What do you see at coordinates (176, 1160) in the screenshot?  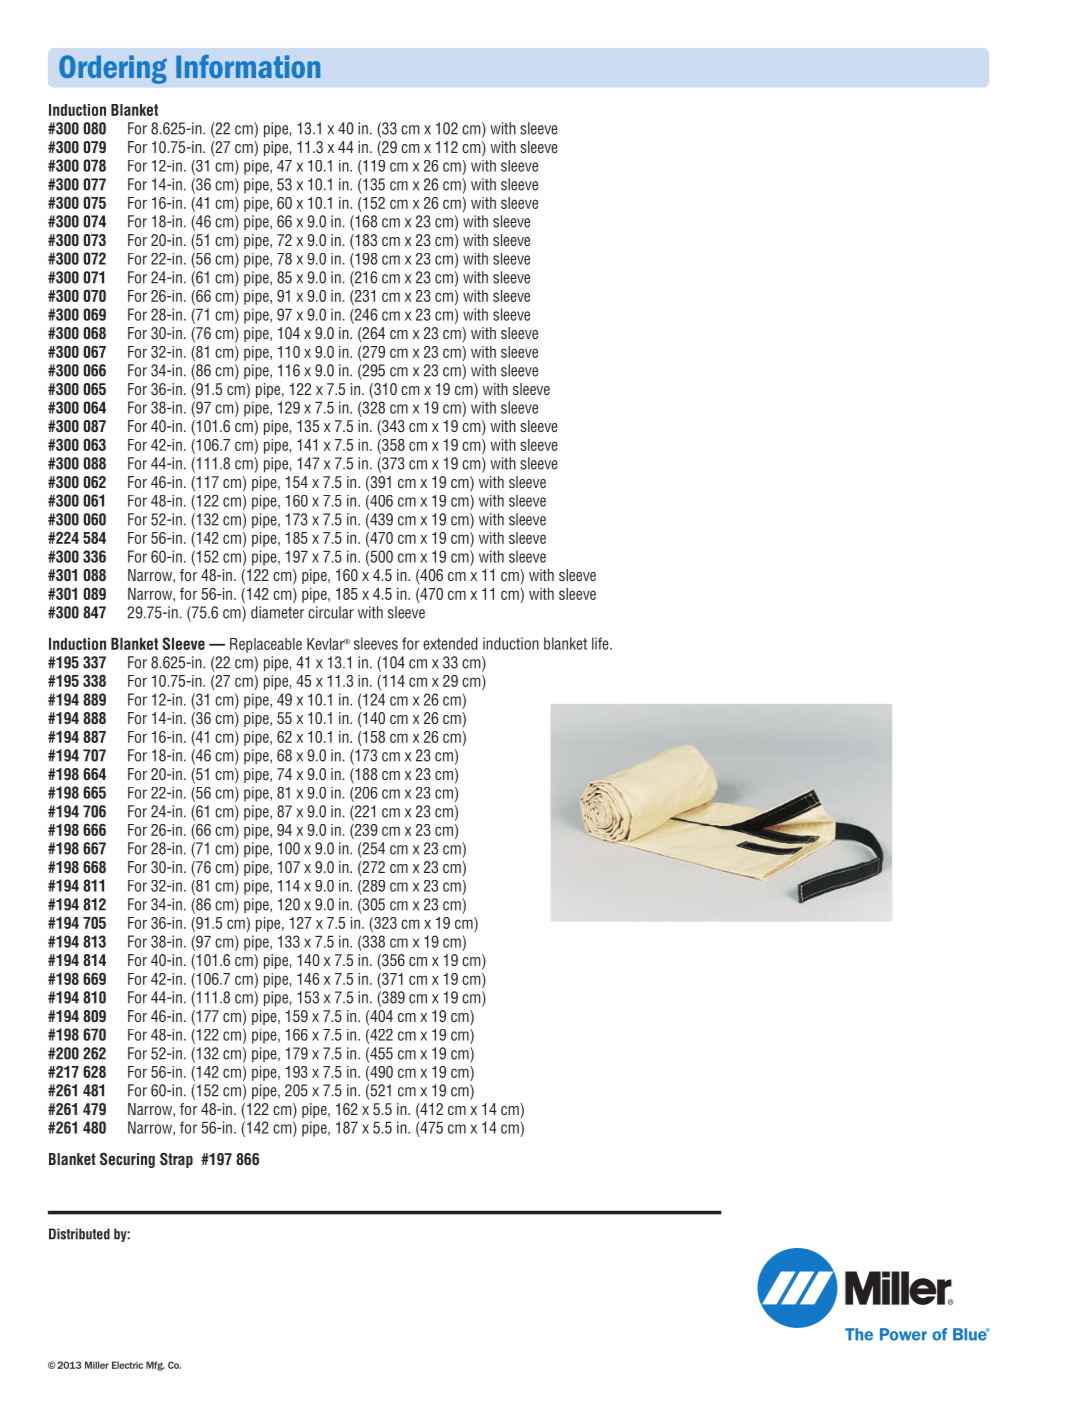 I see `Strap` at bounding box center [176, 1160].
